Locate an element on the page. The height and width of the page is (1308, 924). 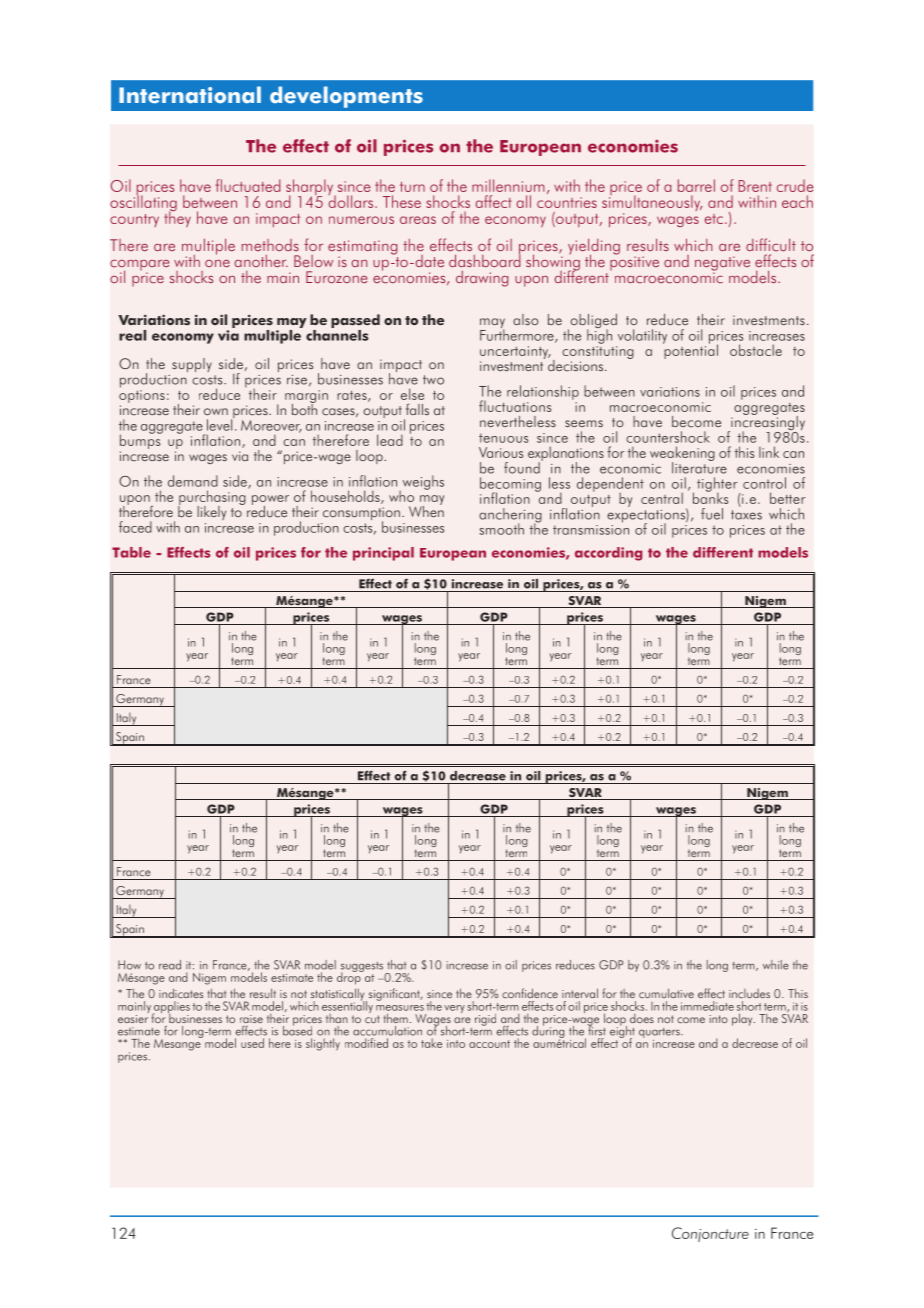
International is located at coordinates (190, 95).
